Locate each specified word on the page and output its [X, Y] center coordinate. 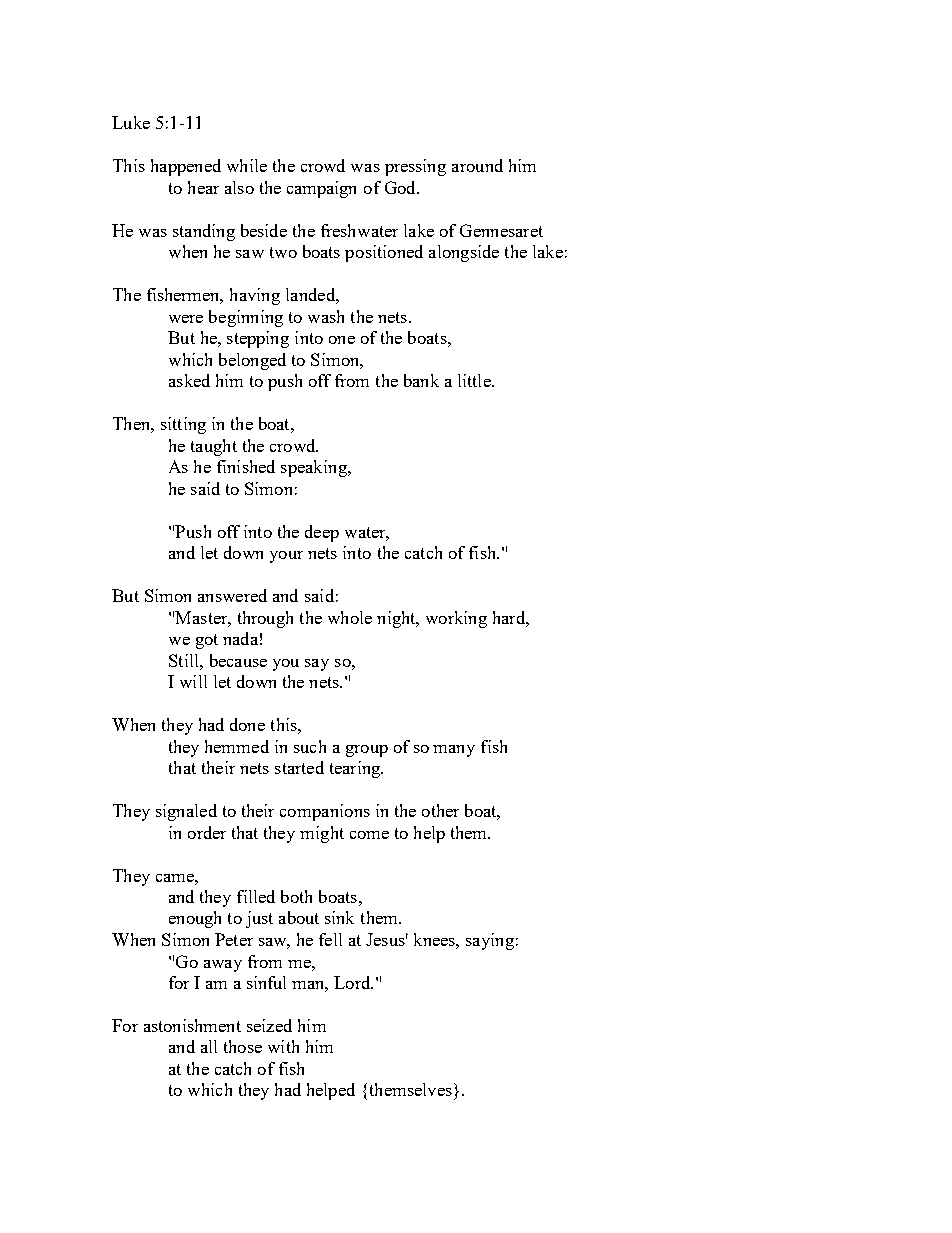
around [477, 165]
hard [510, 617]
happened [186, 167]
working [456, 619]
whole [350, 617]
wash [326, 316]
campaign [321, 189]
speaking [315, 468]
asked [189, 380]
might [322, 834]
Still [185, 660]
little [475, 380]
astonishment [192, 1025]
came [176, 878]
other [440, 810]
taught [214, 447]
